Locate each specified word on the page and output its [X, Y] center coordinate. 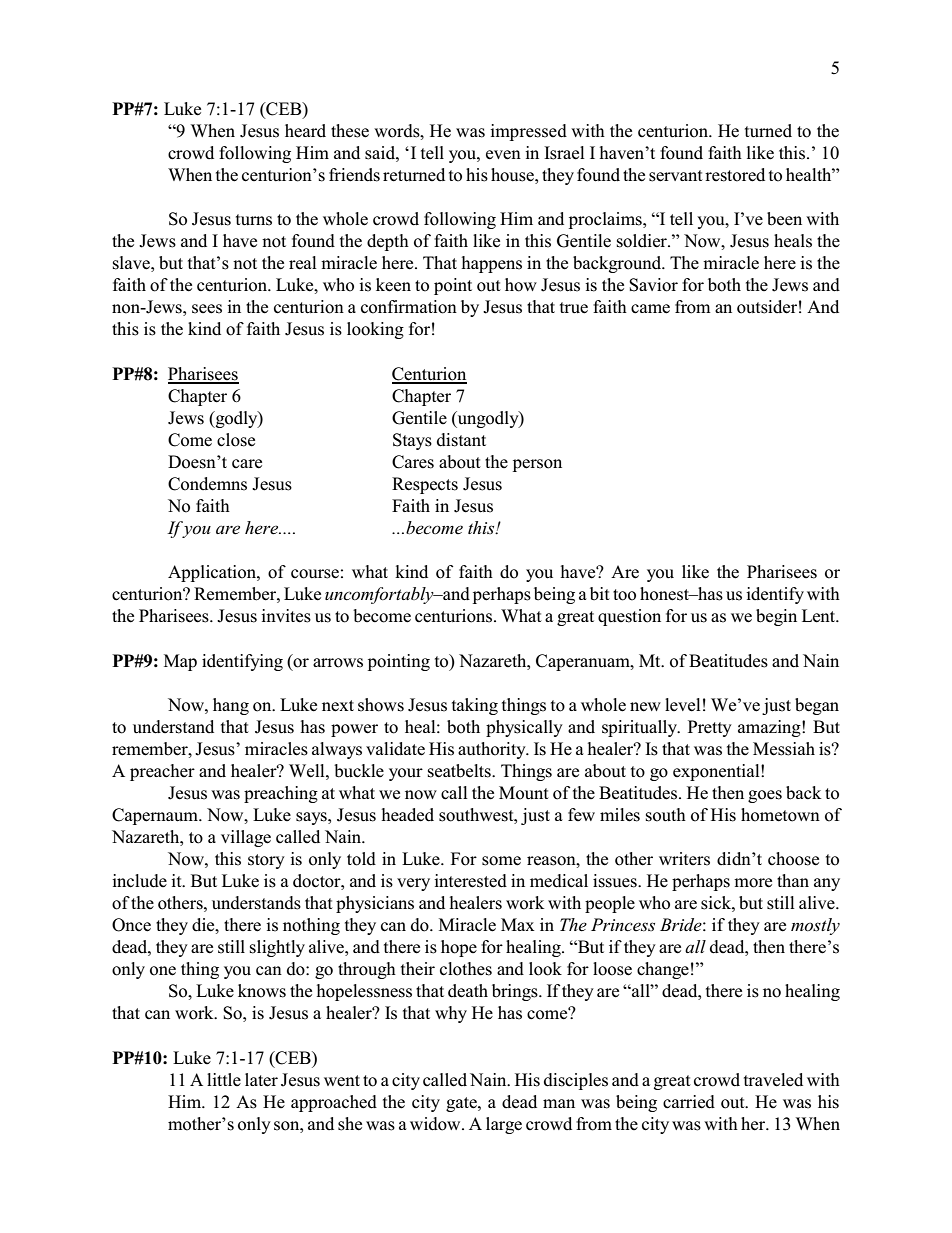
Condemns [207, 484]
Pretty [710, 728]
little [224, 1079]
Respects [425, 485]
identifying [242, 662]
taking [475, 706]
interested [470, 881]
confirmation [409, 307]
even [503, 155]
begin [776, 617]
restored [735, 175]
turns [254, 220]
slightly [277, 948]
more [753, 883]
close [236, 440]
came [650, 309]
